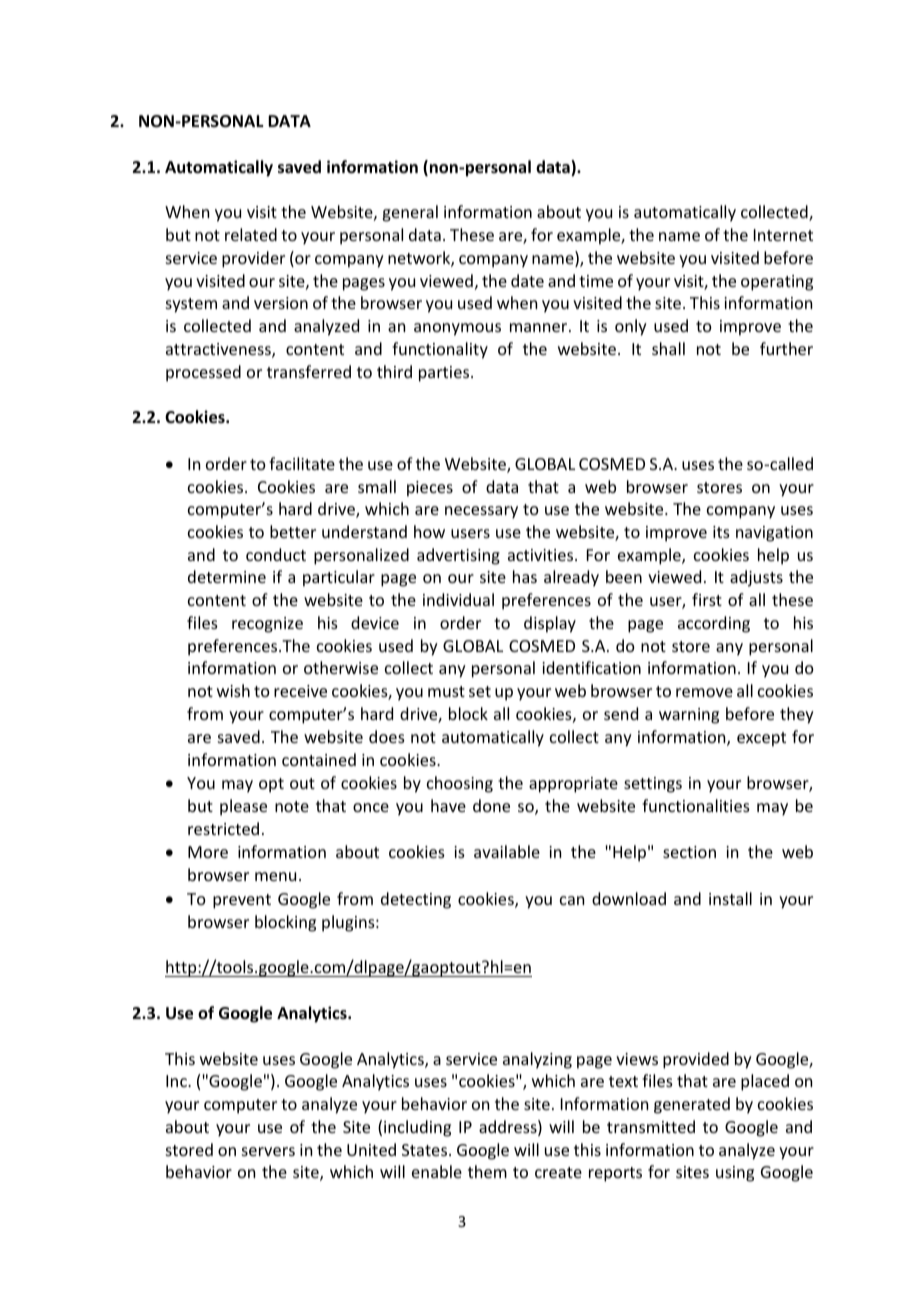 This document has width=924, height=1308. Describe the element at coordinates (302, 463) in the document. I see `facilitate` at that location.
